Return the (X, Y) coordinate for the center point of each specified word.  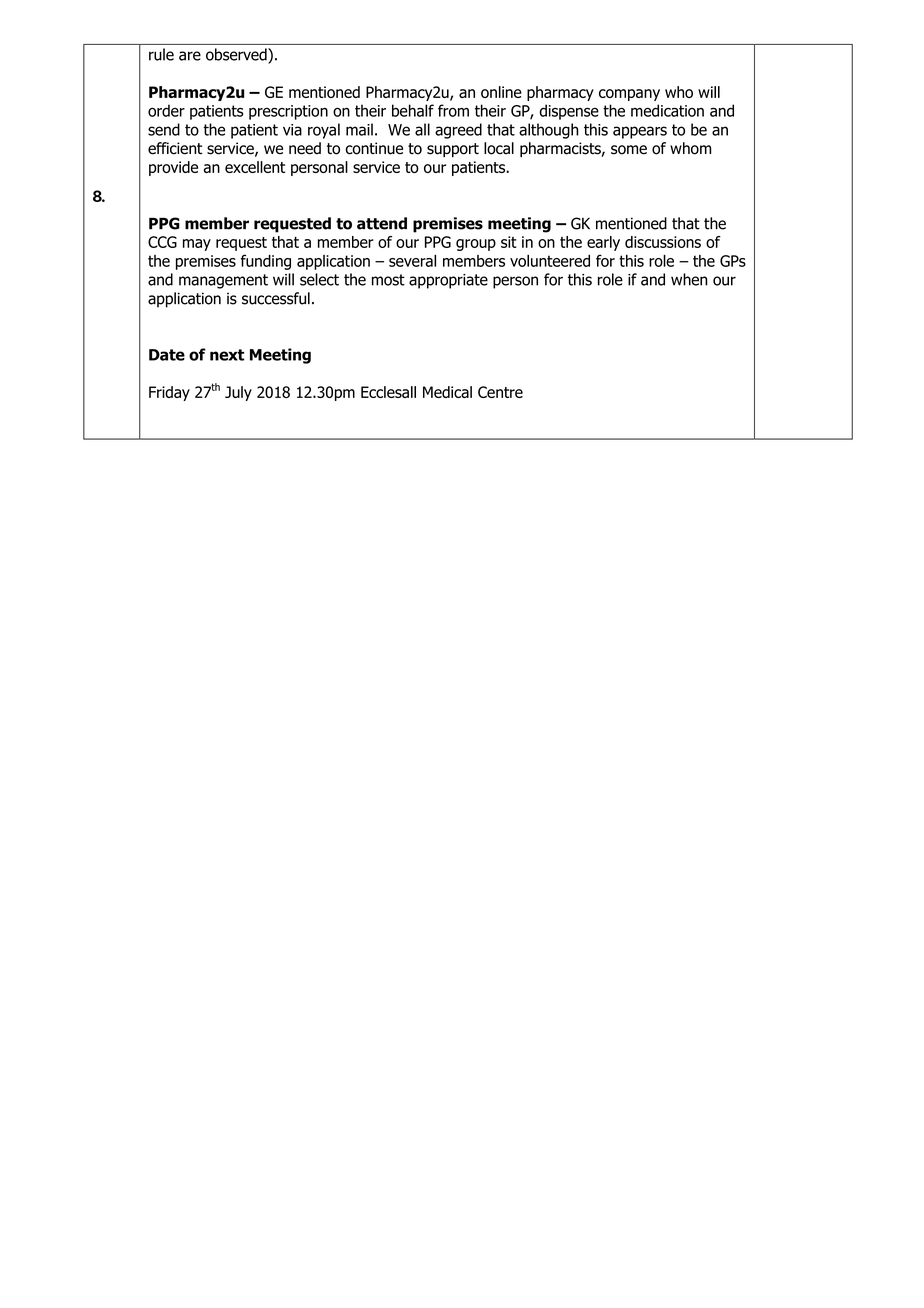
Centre (500, 392)
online (501, 92)
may (197, 245)
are (190, 56)
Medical (447, 392)
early (603, 243)
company (629, 95)
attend (382, 223)
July (238, 393)
